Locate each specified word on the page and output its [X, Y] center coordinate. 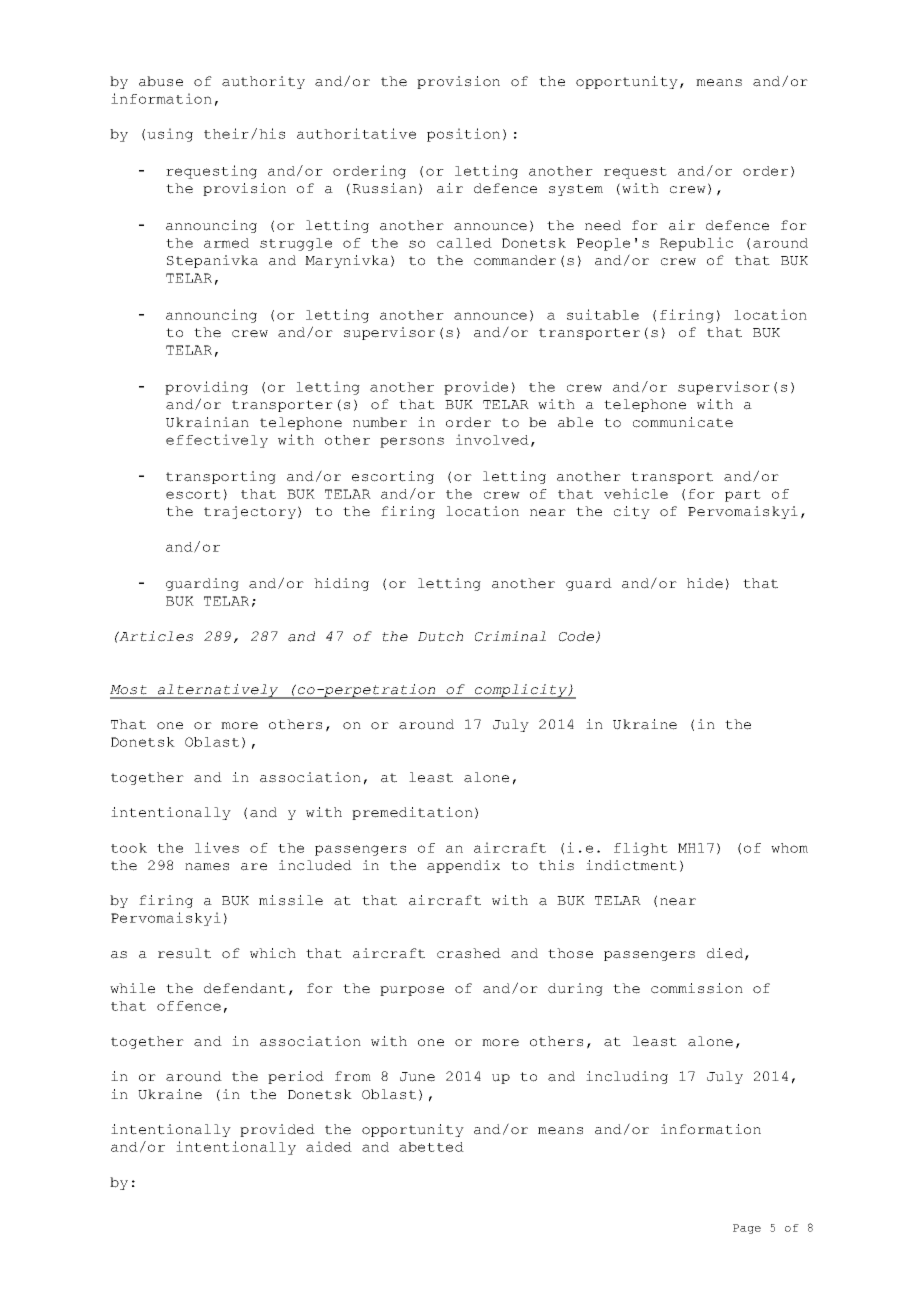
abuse [161, 81]
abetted [431, 1147]
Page [747, 1229]
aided [329, 1146]
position [463, 135]
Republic [696, 244]
